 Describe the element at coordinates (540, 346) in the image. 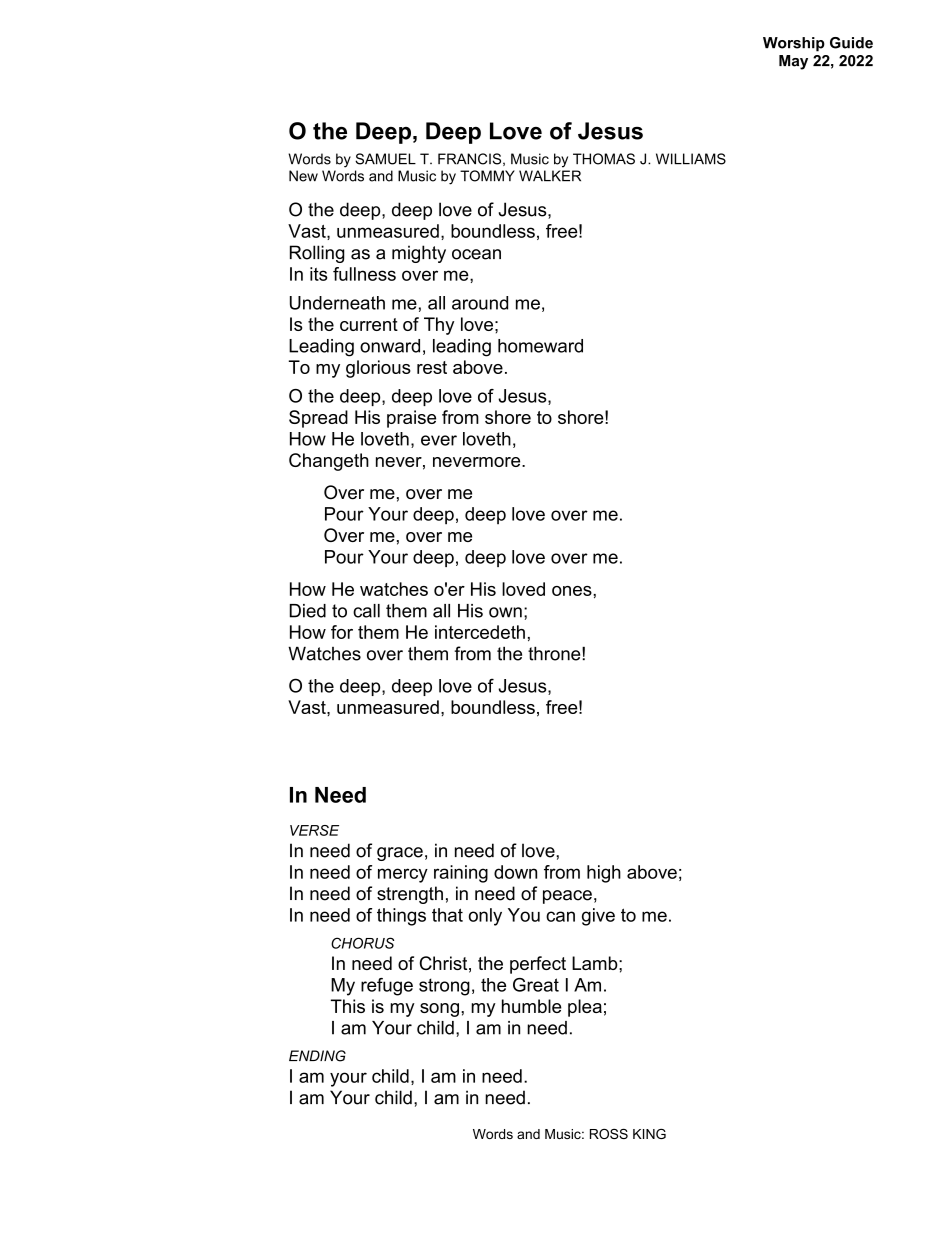

I see `homeward` at that location.
